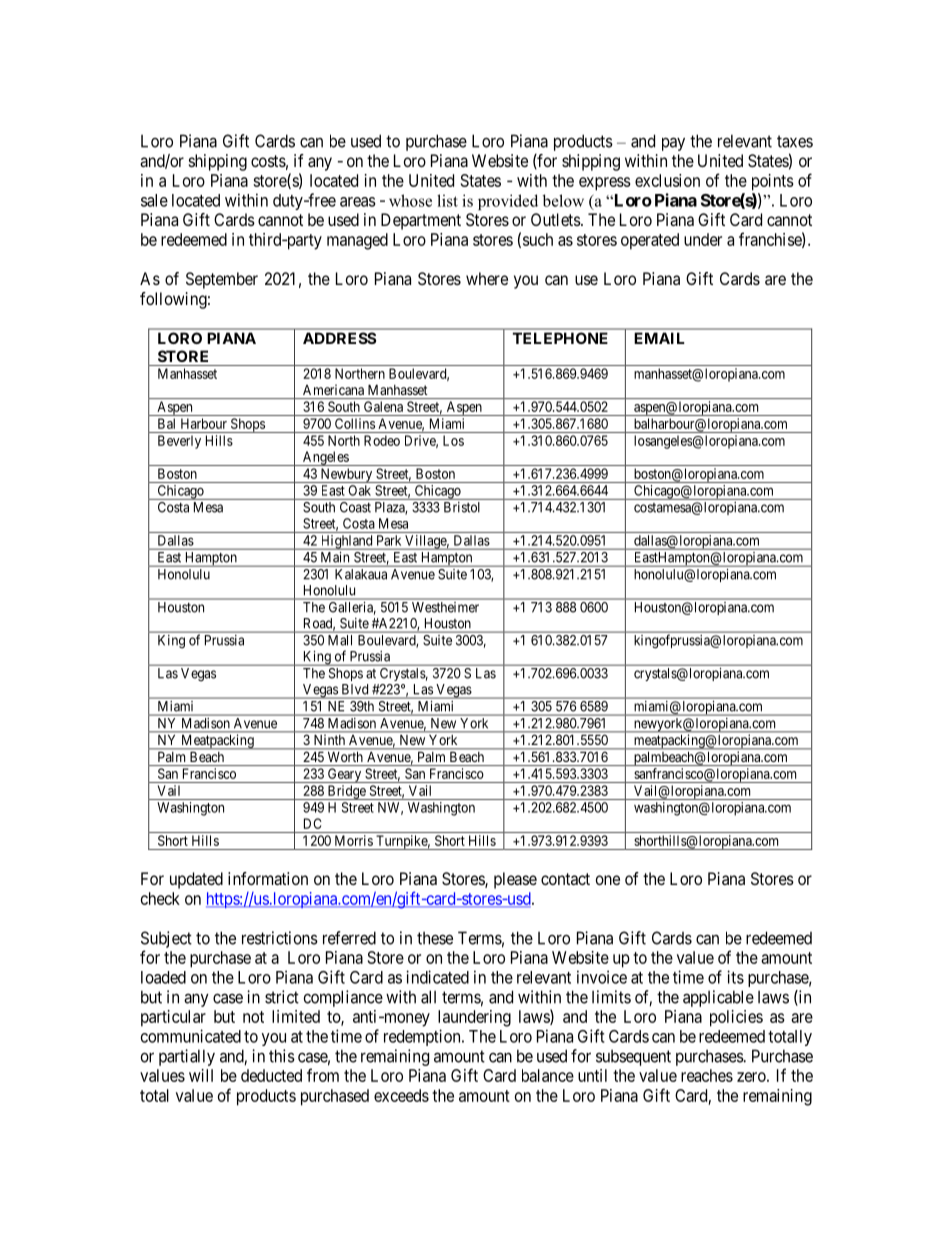 The height and width of the screenshot is (1233, 952). What do you see at coordinates (447, 200) in the screenshot?
I see `list` at bounding box center [447, 200].
